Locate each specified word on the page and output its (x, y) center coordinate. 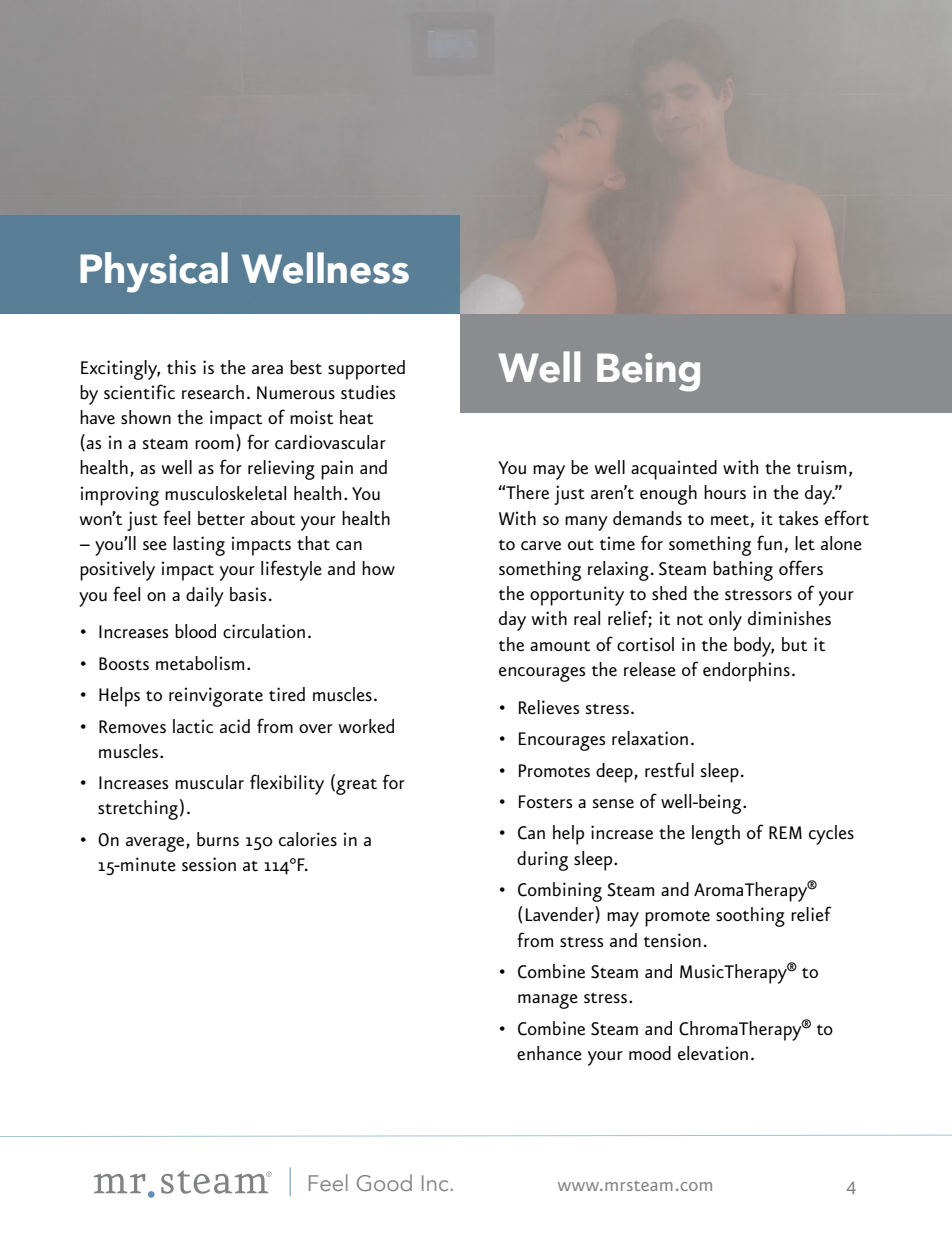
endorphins (746, 672)
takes (798, 518)
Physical (154, 272)
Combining (560, 892)
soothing (750, 917)
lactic (193, 726)
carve (541, 546)
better (221, 518)
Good (384, 1182)
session (209, 864)
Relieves (549, 707)
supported (366, 370)
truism (821, 467)
